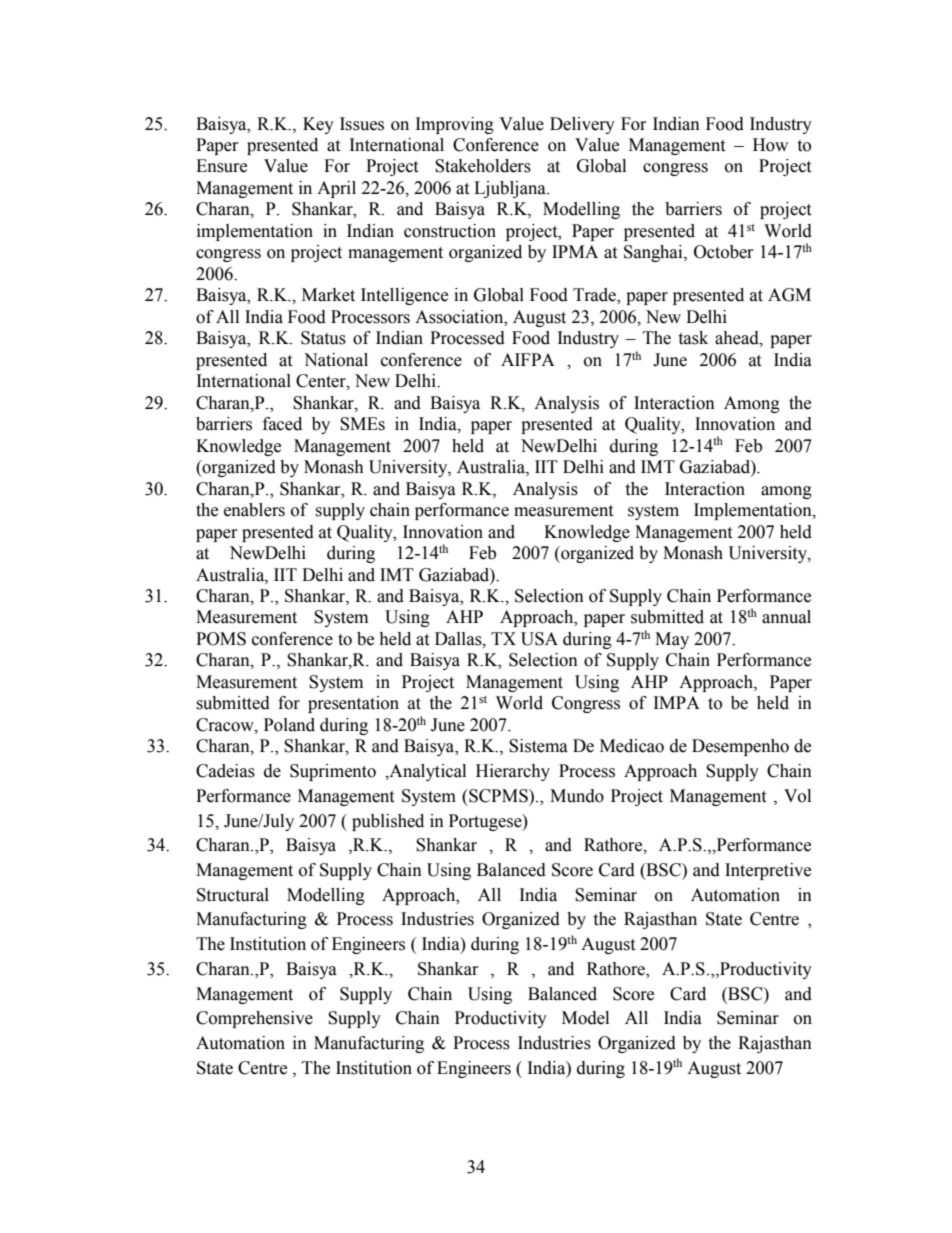  I want to click on Status, so click(323, 338).
